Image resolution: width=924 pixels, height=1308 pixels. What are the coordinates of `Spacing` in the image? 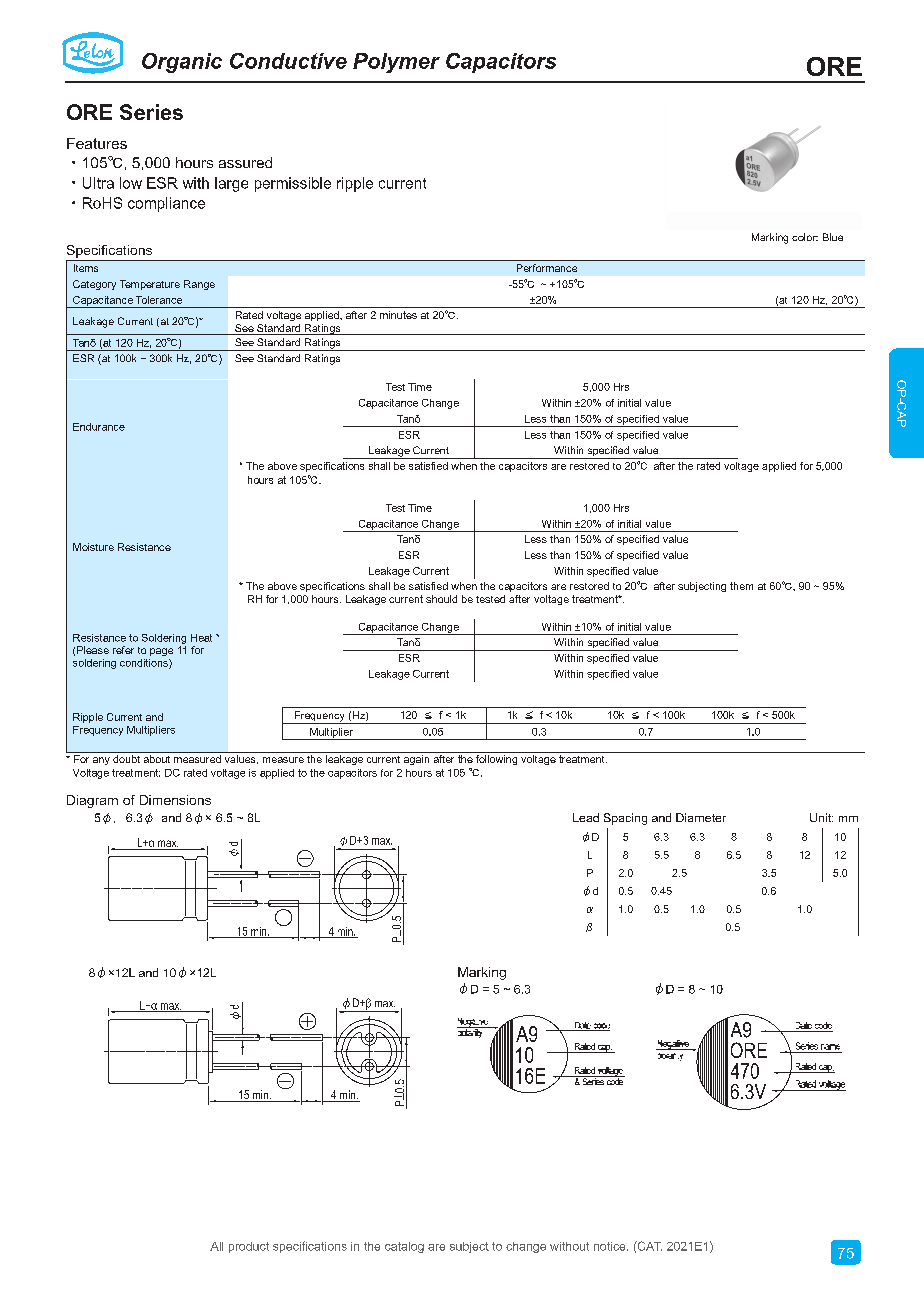 It's located at (625, 819).
